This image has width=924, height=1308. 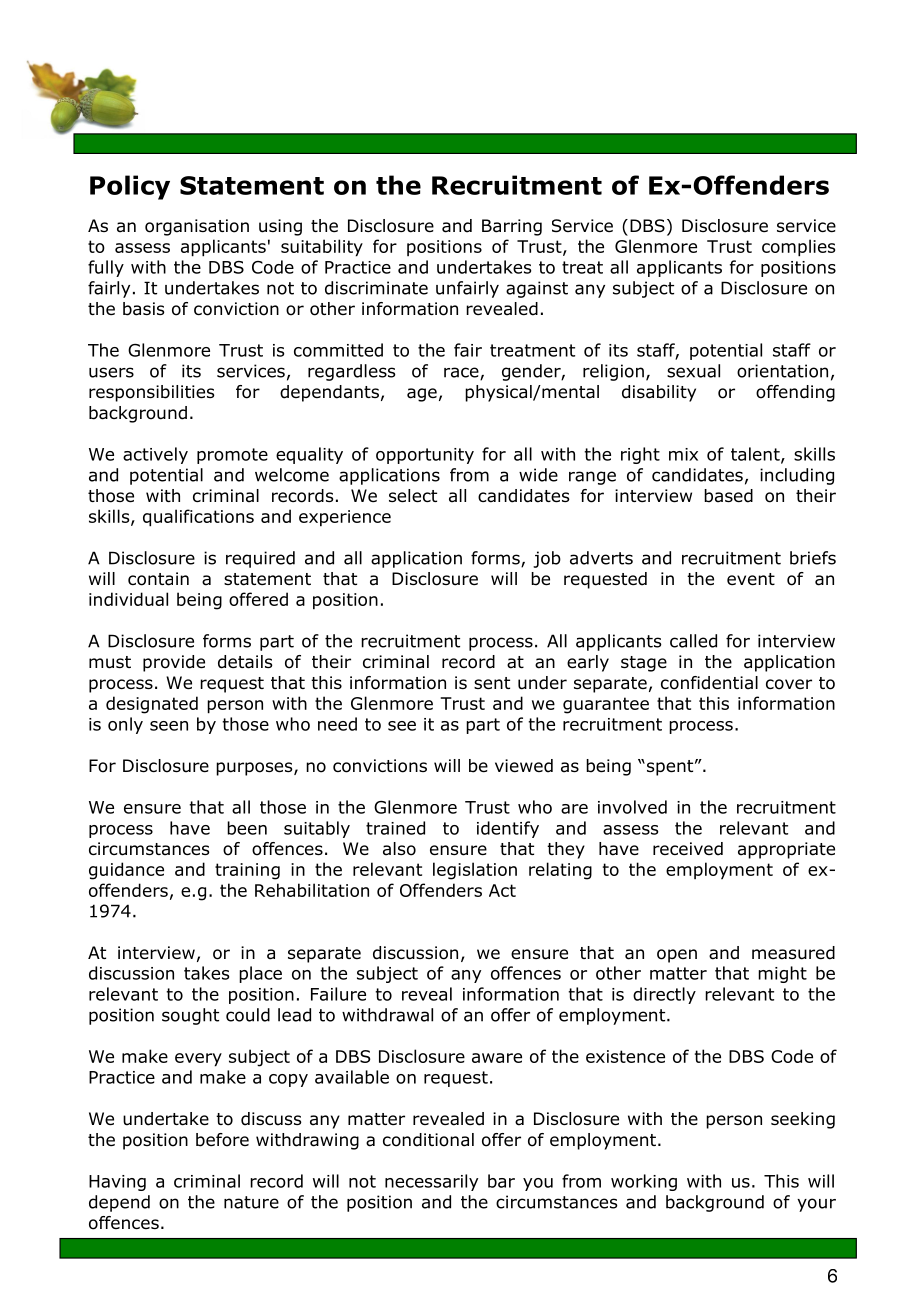 I want to click on complies, so click(x=798, y=248).
